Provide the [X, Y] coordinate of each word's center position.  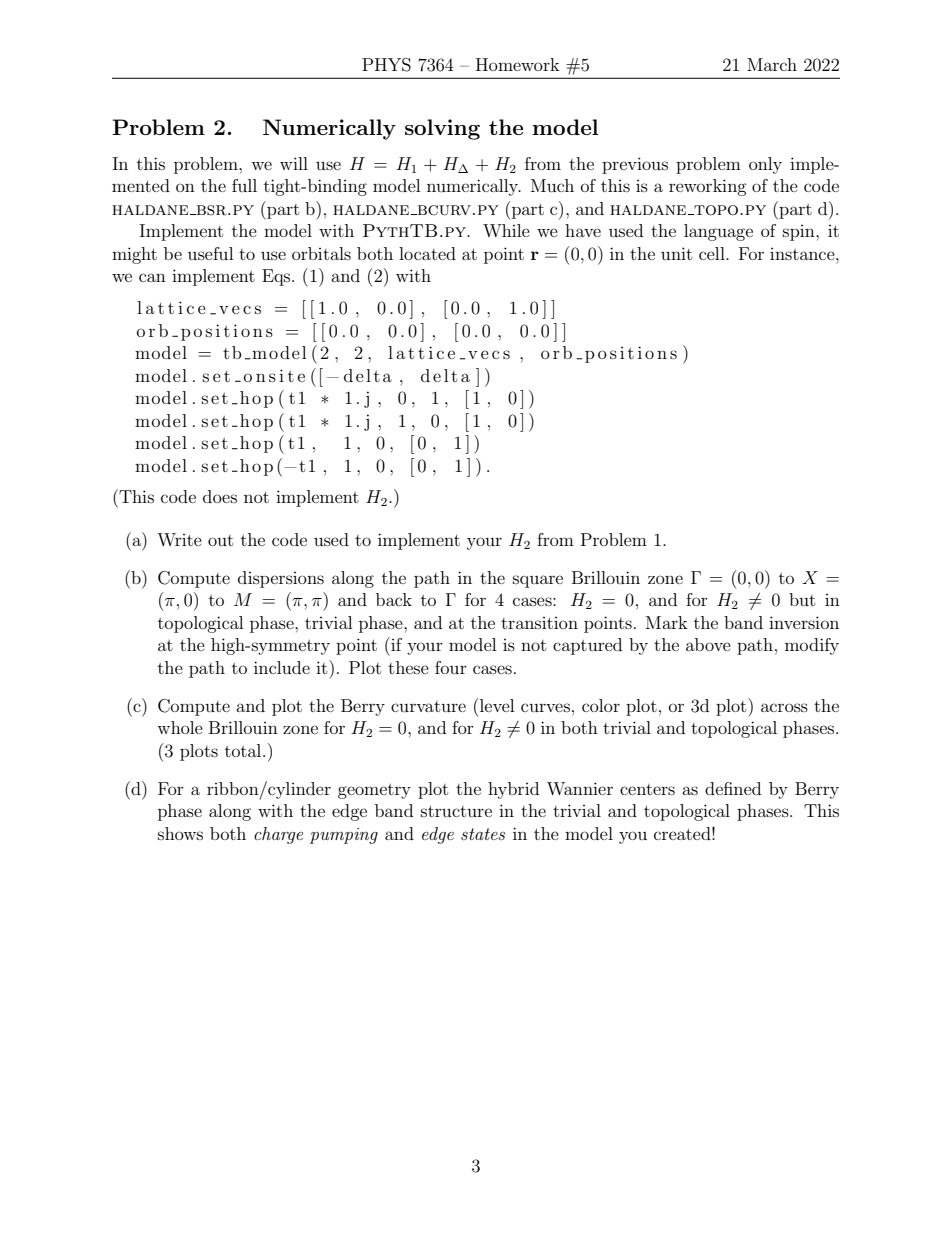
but [802, 599]
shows [180, 833]
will [294, 163]
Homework [518, 64]
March [772, 64]
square [538, 581]
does [220, 496]
